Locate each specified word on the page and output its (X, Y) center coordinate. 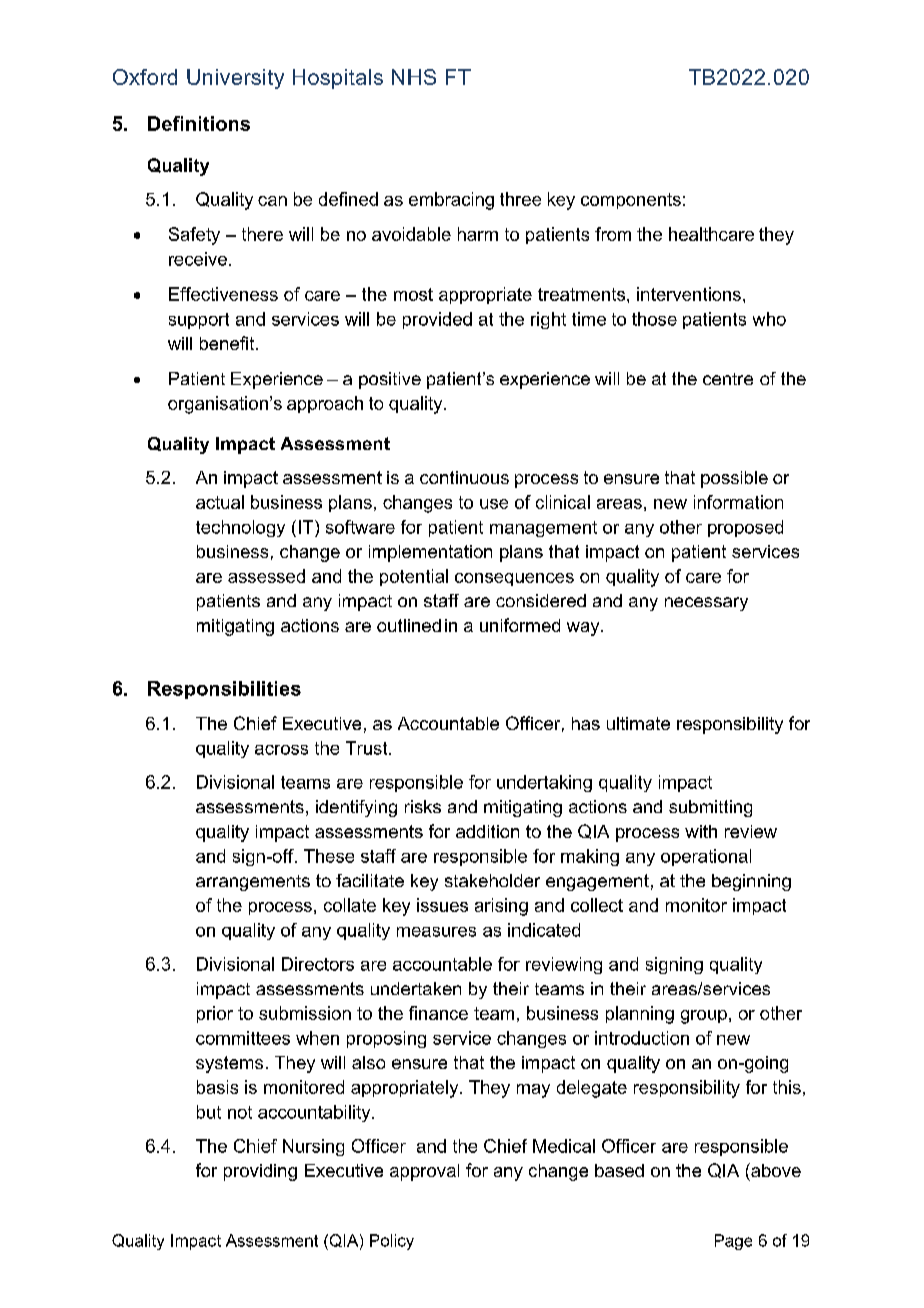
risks (423, 806)
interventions (689, 294)
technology (240, 528)
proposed (745, 528)
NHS (414, 77)
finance (438, 1013)
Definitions (199, 123)
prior (215, 1014)
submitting (710, 808)
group (704, 1017)
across (281, 750)
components (631, 201)
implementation (430, 553)
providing (260, 1172)
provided (437, 320)
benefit (228, 343)
